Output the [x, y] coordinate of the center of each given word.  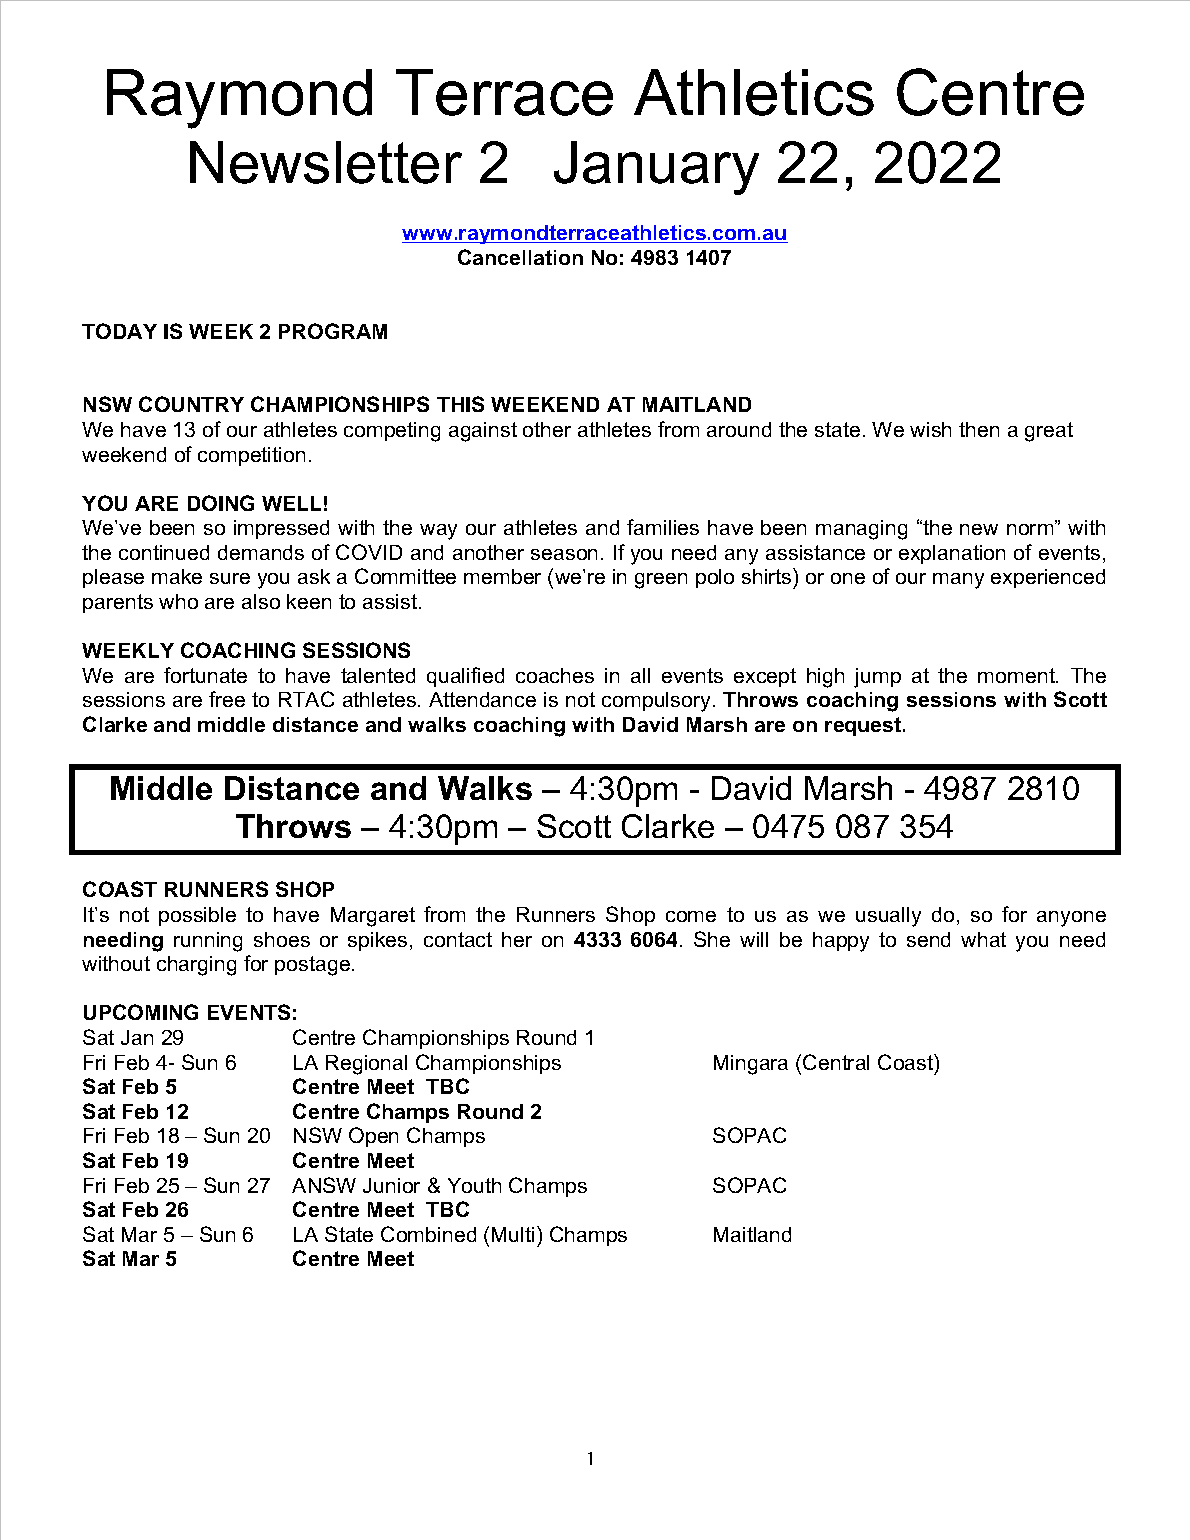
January [656, 168]
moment [1017, 675]
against [483, 432]
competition [251, 456]
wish [930, 429]
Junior [391, 1185]
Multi [513, 1234]
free [227, 699]
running [208, 942]
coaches [555, 675]
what [983, 939]
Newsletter [326, 162]
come [691, 916]
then [979, 429]
